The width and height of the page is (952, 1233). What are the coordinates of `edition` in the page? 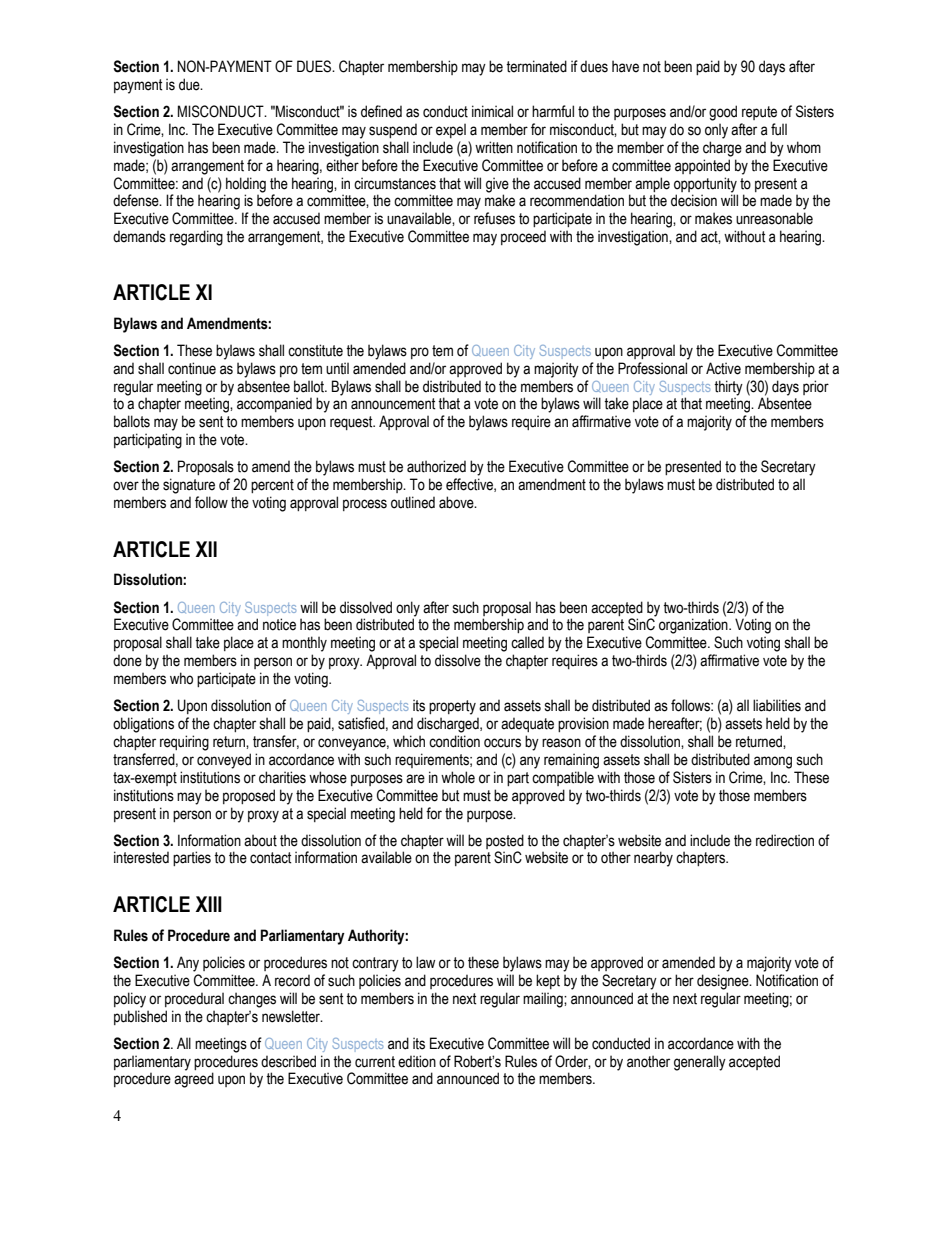 It's located at (417, 1061).
